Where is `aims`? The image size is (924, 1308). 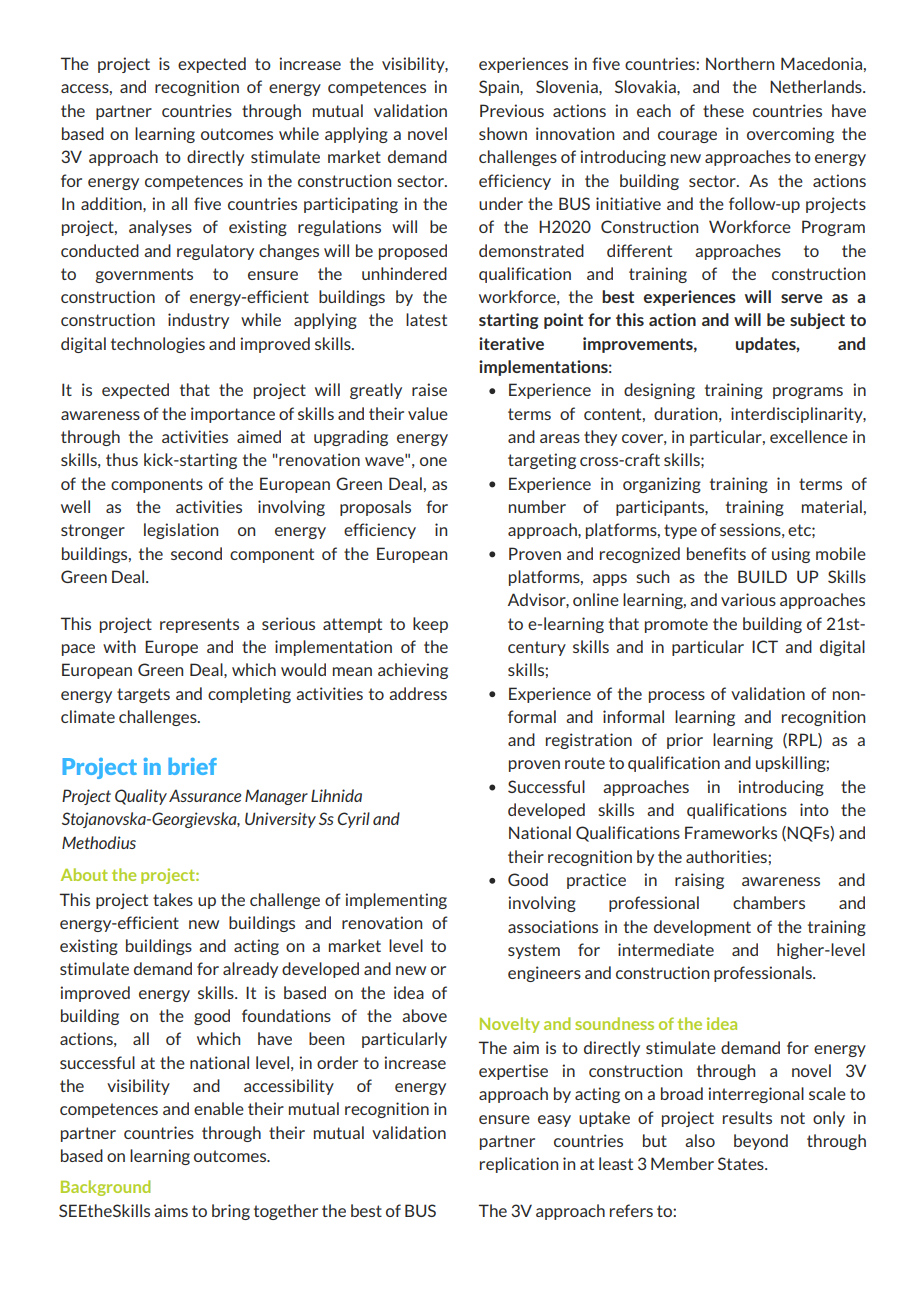
aims is located at coordinates (171, 1210).
